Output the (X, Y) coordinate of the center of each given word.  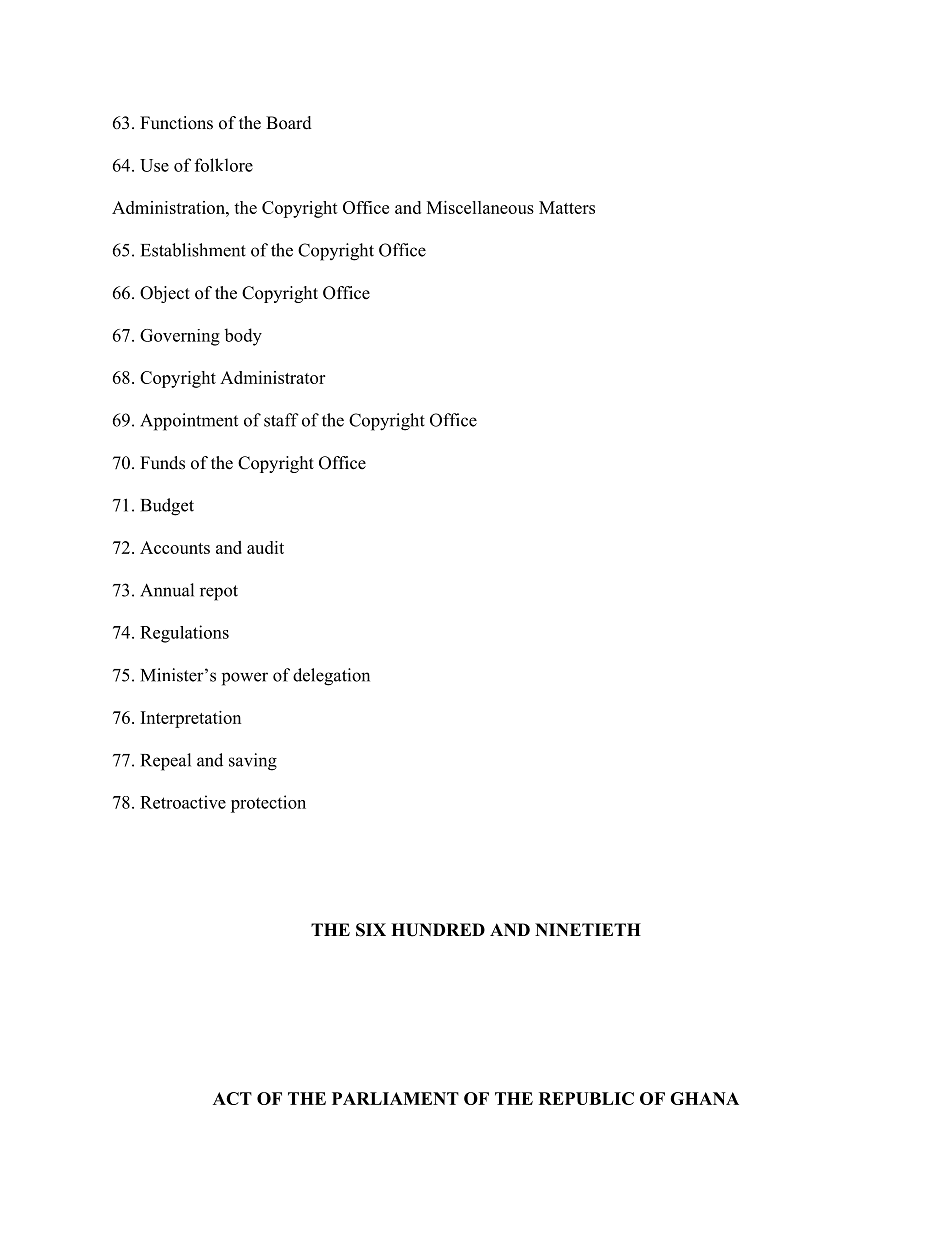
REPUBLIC (586, 1098)
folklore (224, 165)
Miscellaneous (480, 207)
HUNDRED (438, 930)
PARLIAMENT (395, 1098)
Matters (567, 207)
